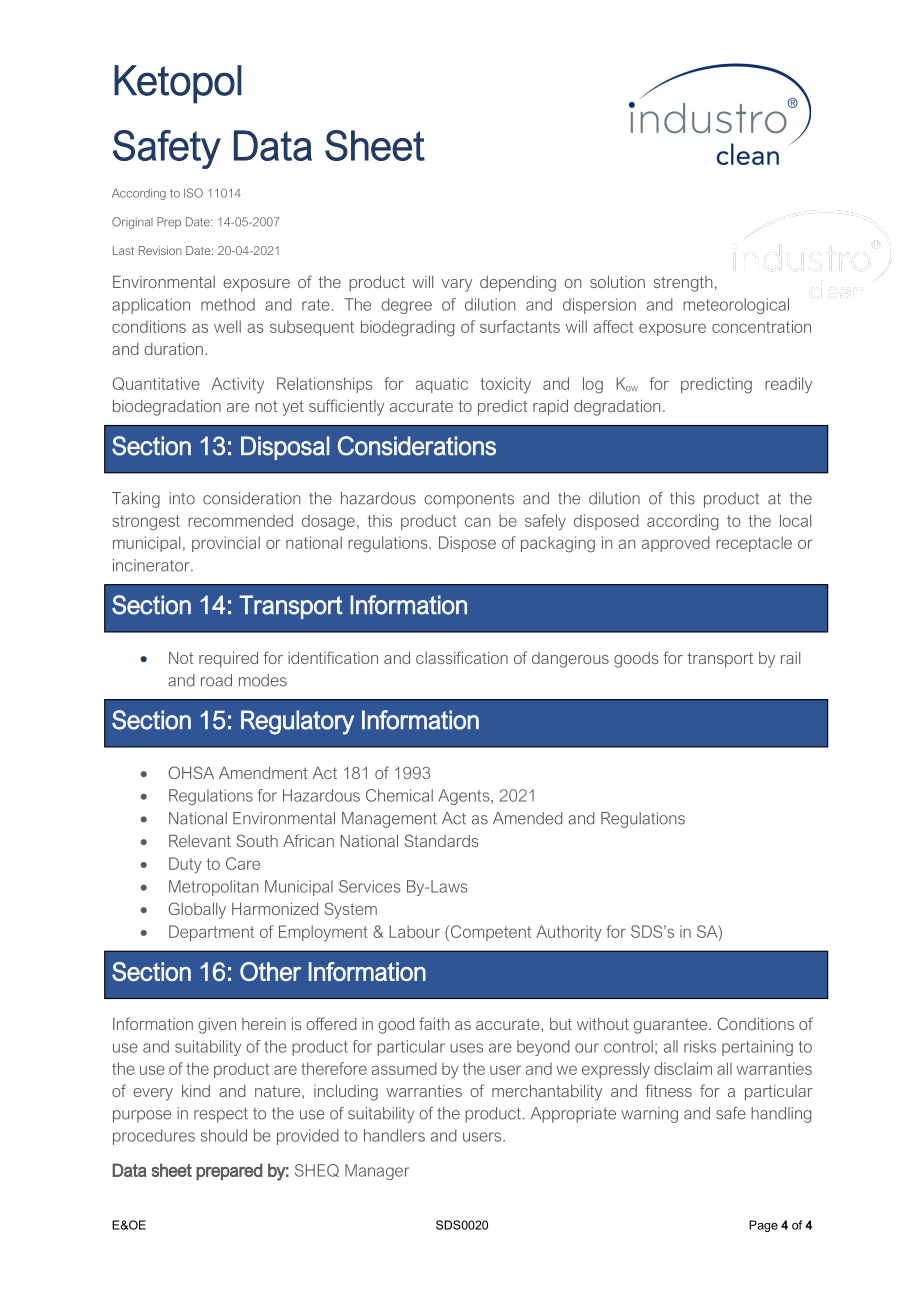  Describe the element at coordinates (182, 498) in the document. I see `into` at that location.
